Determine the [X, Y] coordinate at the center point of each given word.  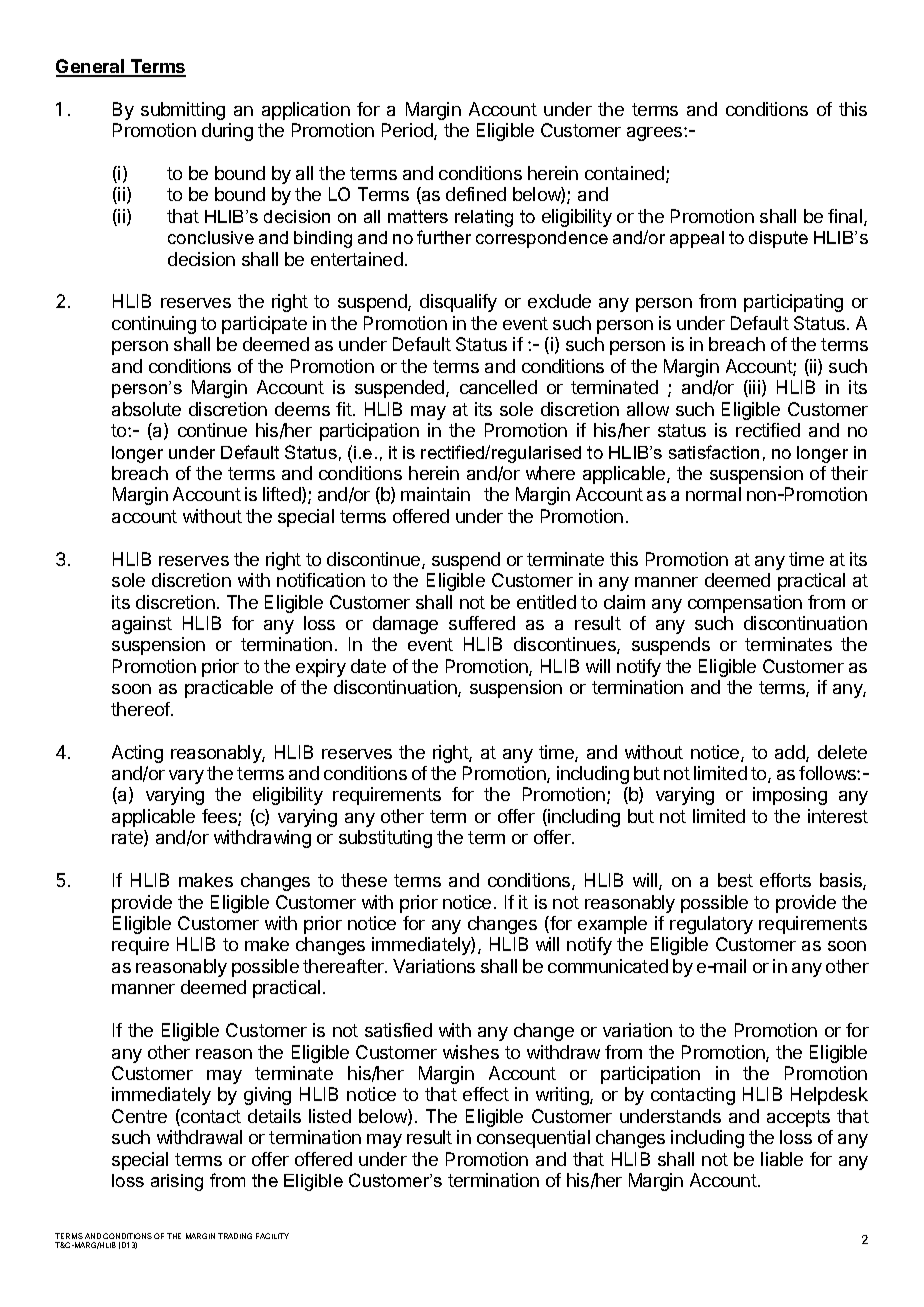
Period [408, 131]
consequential [533, 1139]
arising [177, 1182]
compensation [745, 604]
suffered [482, 623]
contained [626, 174]
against [142, 625]
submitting [183, 111]
